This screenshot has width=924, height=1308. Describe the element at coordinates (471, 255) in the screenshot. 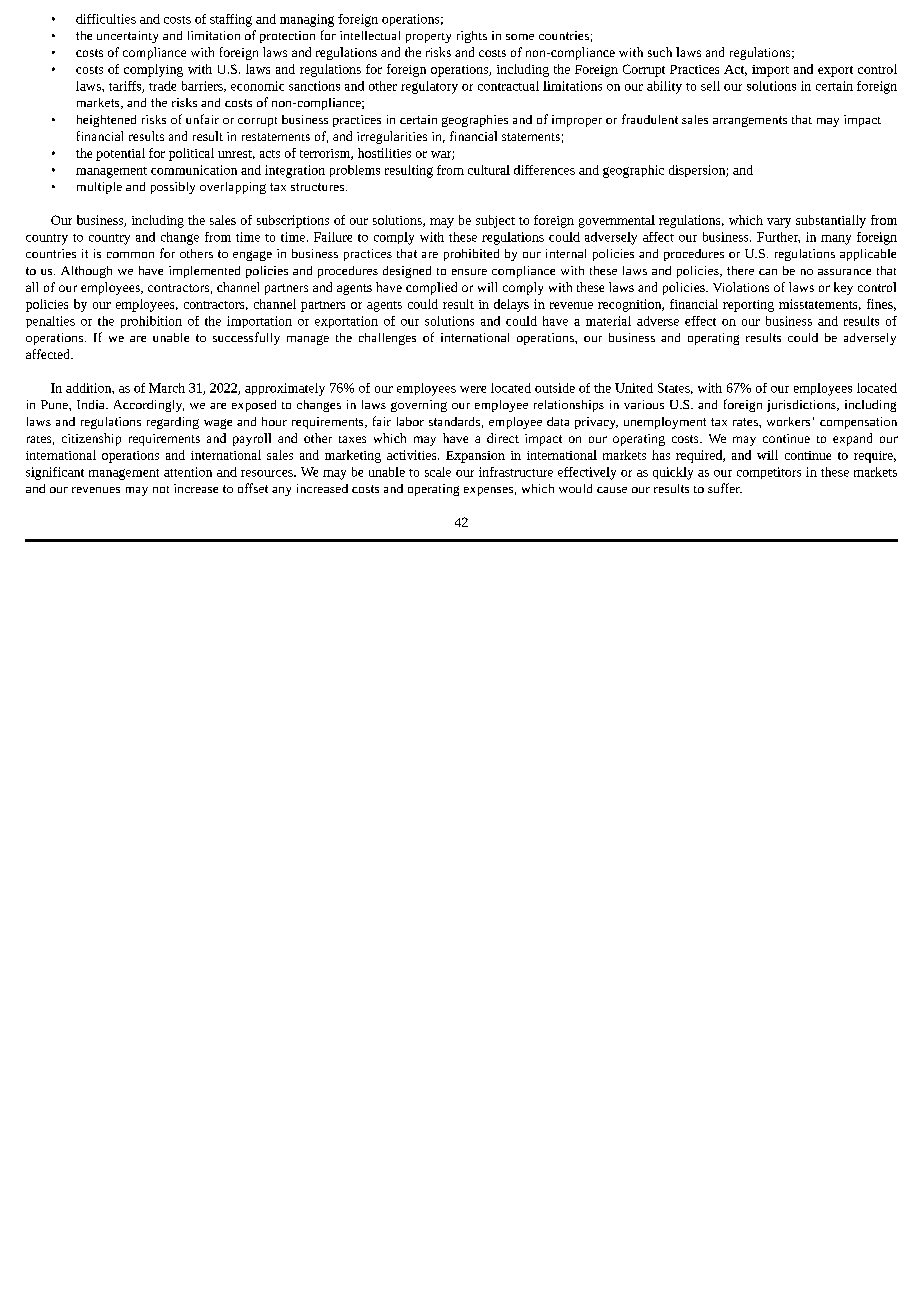

I see `prohibited` at that location.
